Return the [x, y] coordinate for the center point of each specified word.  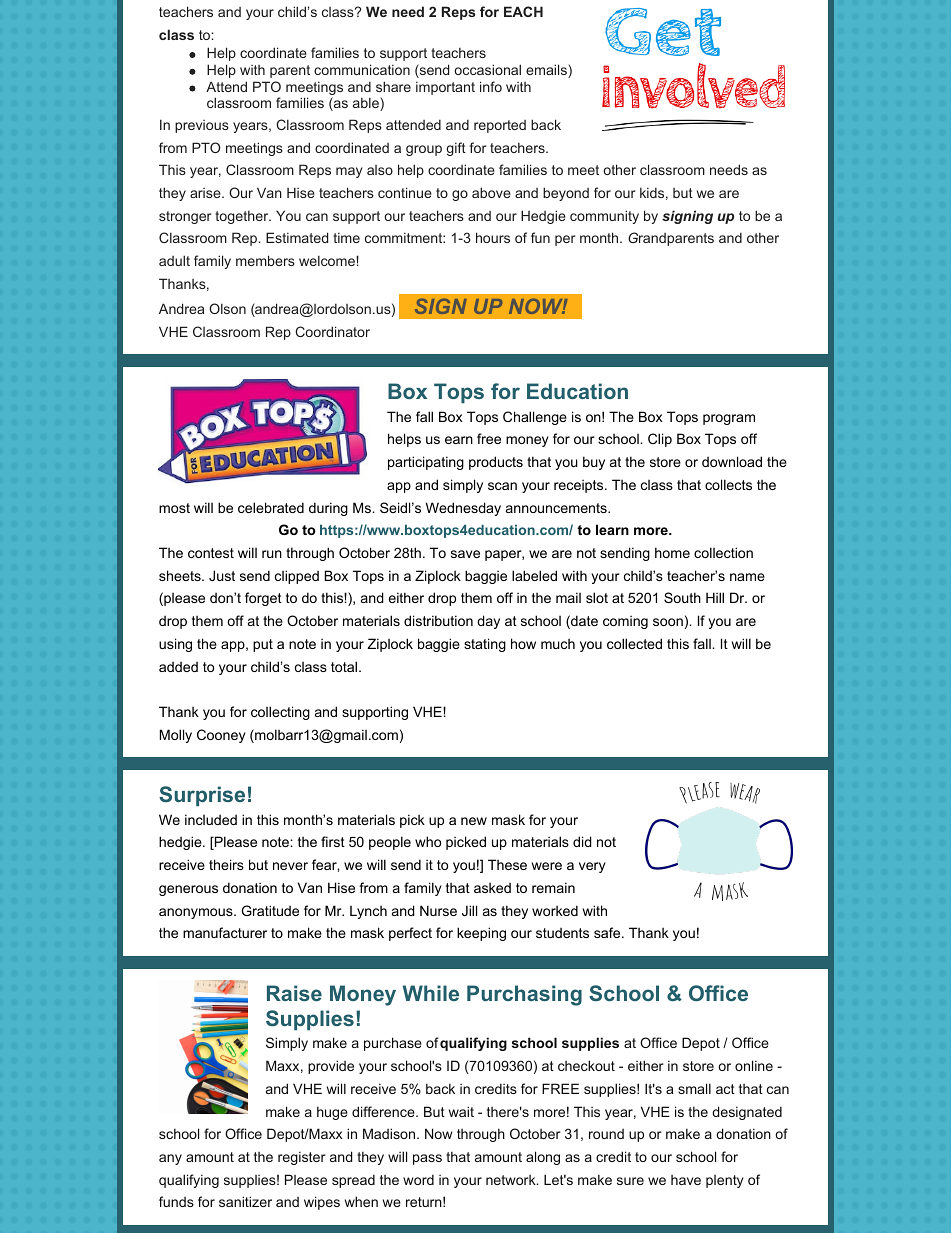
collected [634, 643]
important [445, 88]
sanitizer [245, 1201]
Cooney [221, 736]
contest [211, 553]
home [672, 552]
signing [687, 217]
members [265, 260]
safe [608, 932]
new [474, 821]
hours [493, 237]
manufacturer [225, 932]
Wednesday [463, 509]
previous [202, 126]
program [729, 419]
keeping [481, 934]
